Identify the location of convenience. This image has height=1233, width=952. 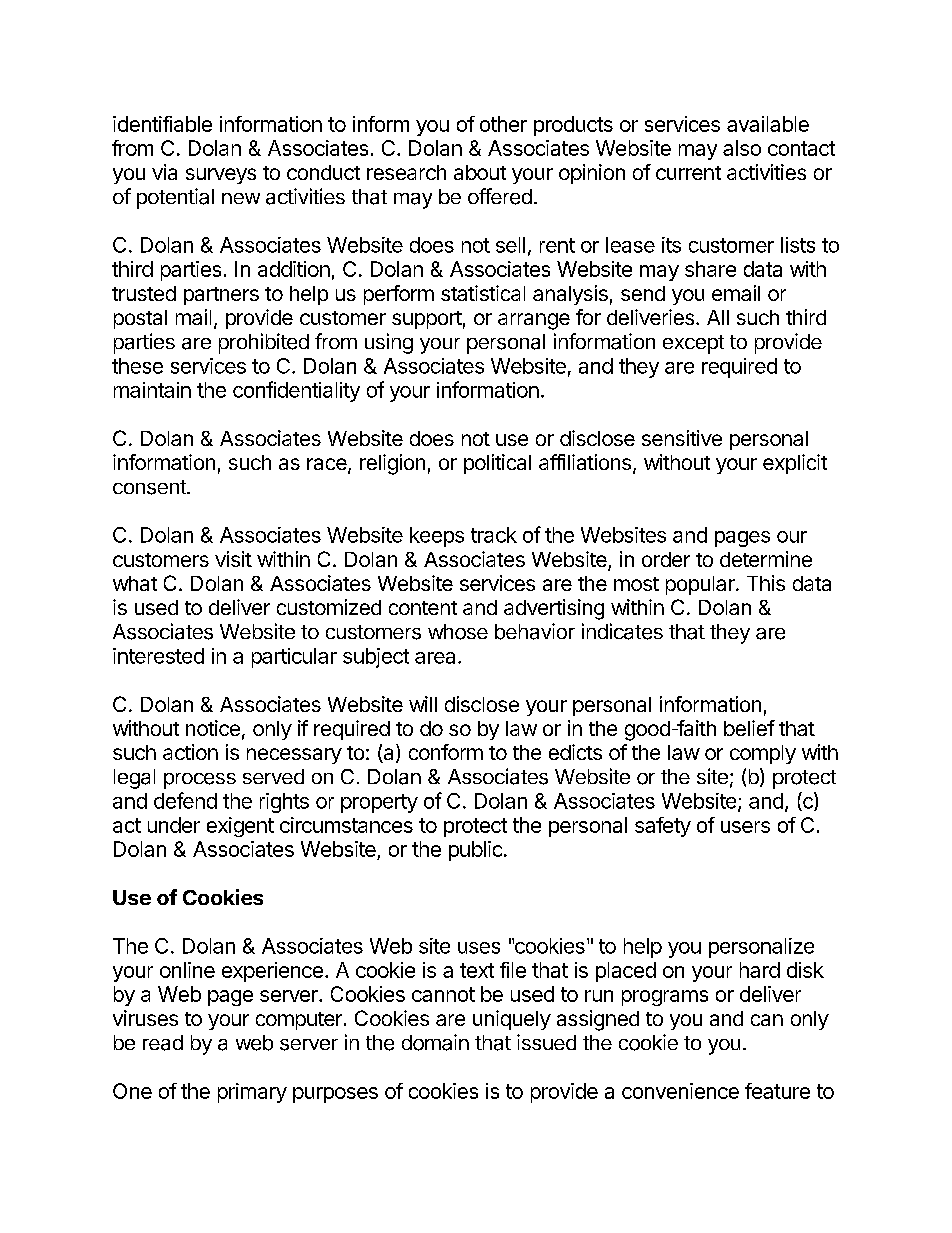
(680, 1091).
